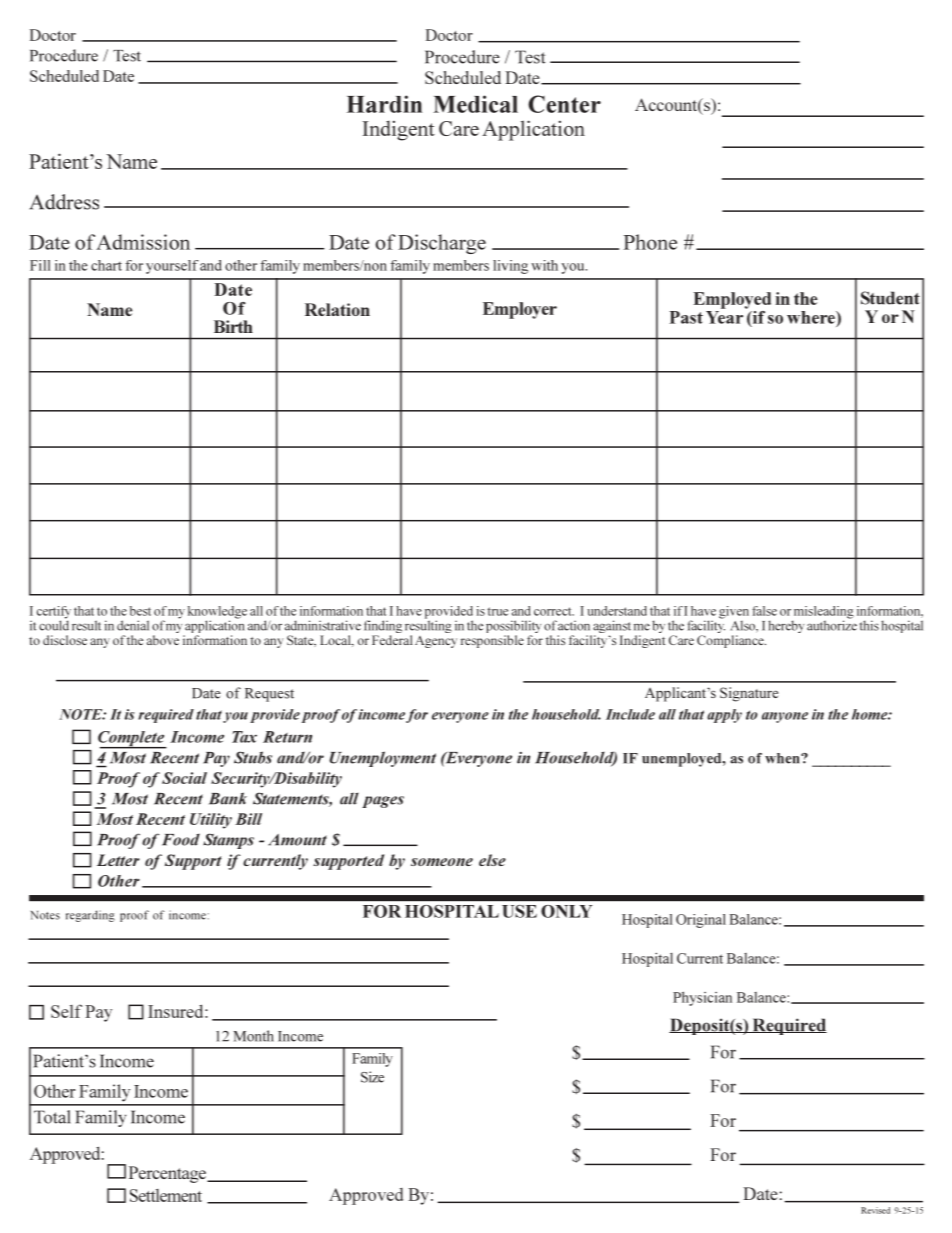 The height and width of the document is (1233, 952). What do you see at coordinates (163, 640) in the document?
I see `above` at bounding box center [163, 640].
